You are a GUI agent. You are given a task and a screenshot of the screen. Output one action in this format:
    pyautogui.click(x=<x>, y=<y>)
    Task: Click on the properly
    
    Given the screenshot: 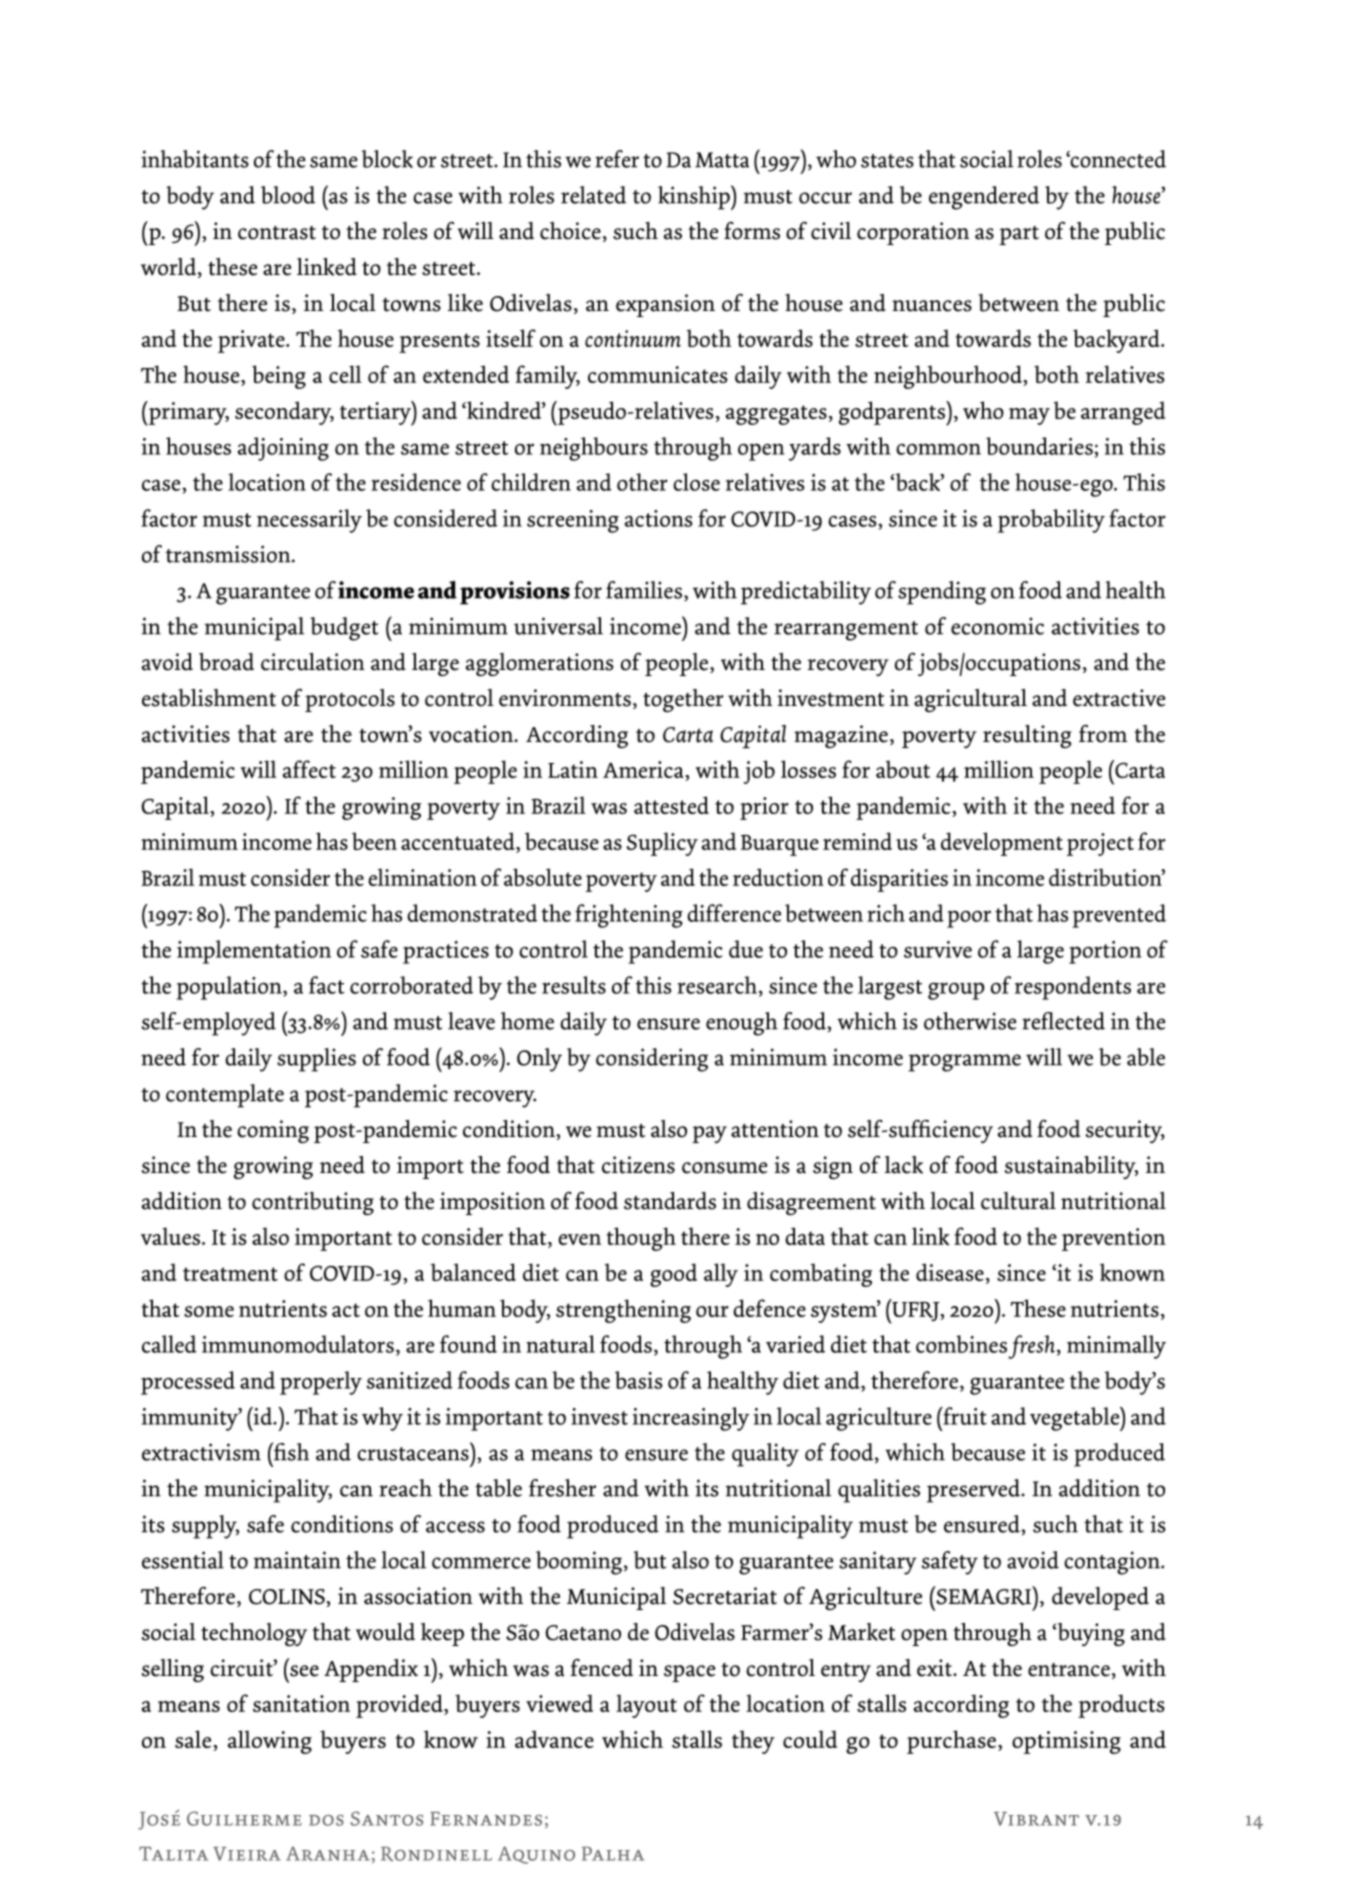 What is the action you would take?
    pyautogui.click(x=321, y=1383)
